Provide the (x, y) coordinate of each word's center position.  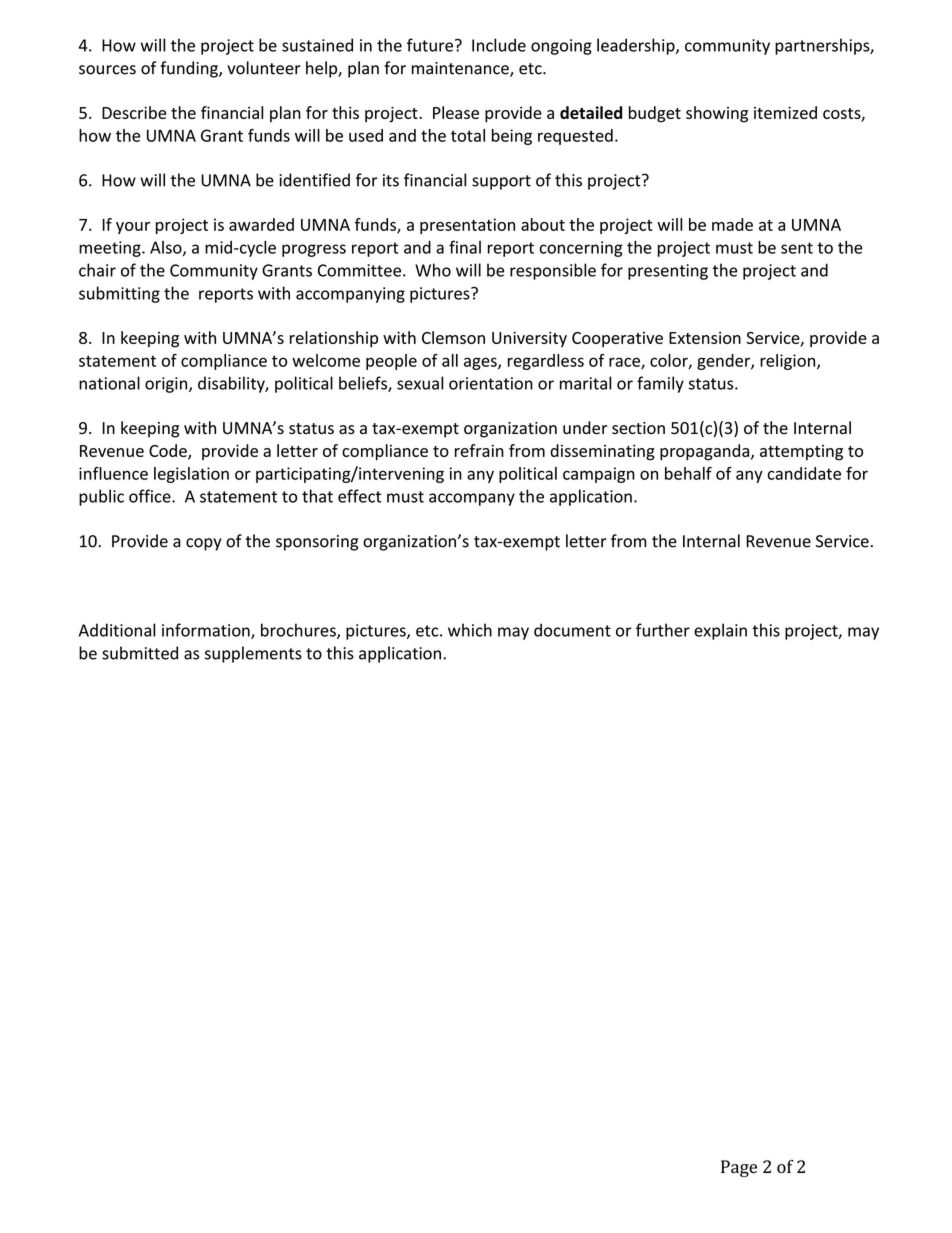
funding (190, 69)
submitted (140, 653)
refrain (479, 450)
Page (739, 1168)
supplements (253, 654)
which (470, 630)
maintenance (461, 69)
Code (169, 451)
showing (717, 114)
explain (720, 631)
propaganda (706, 452)
